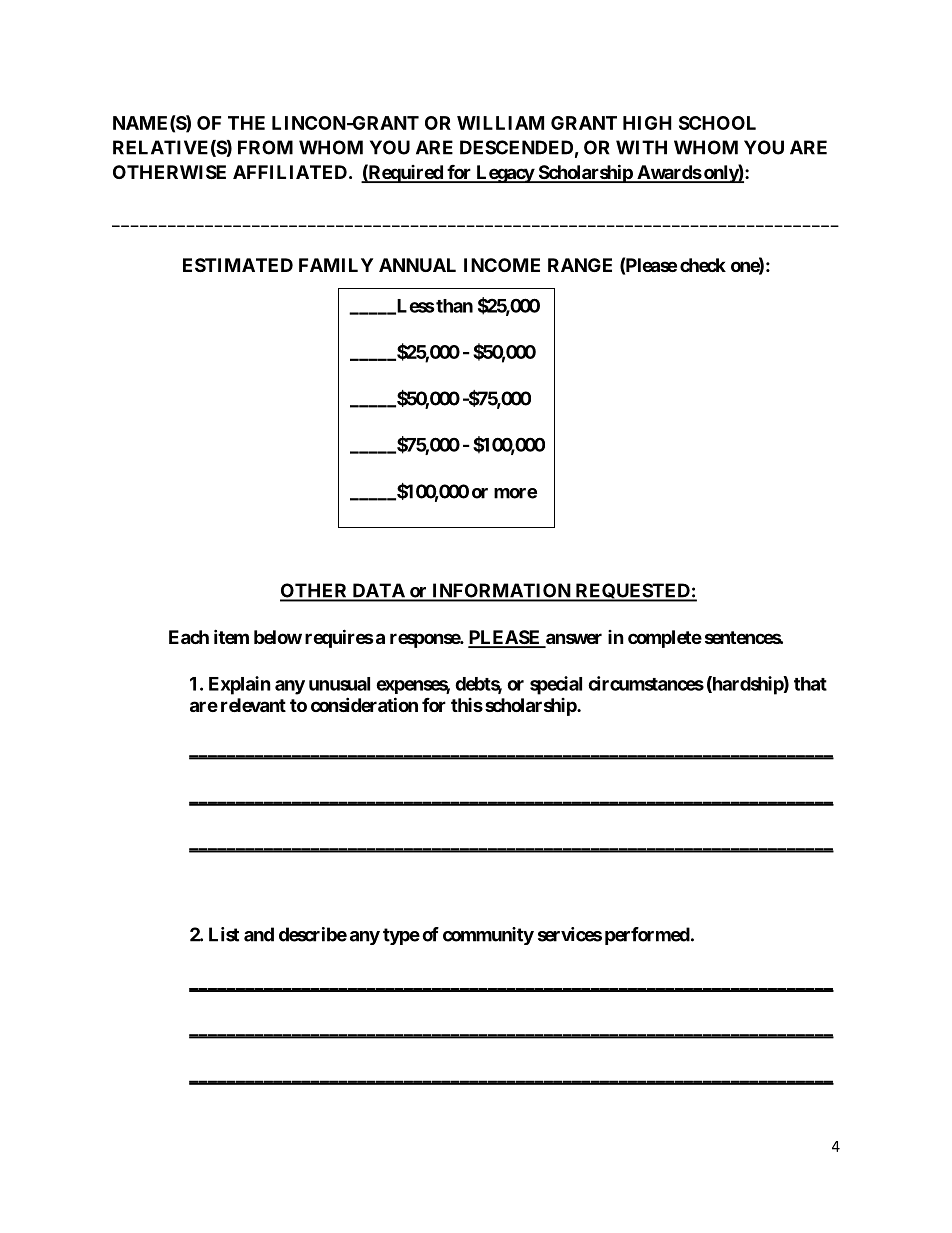 The width and height of the screenshot is (952, 1233). I want to click on answer, so click(573, 640).
